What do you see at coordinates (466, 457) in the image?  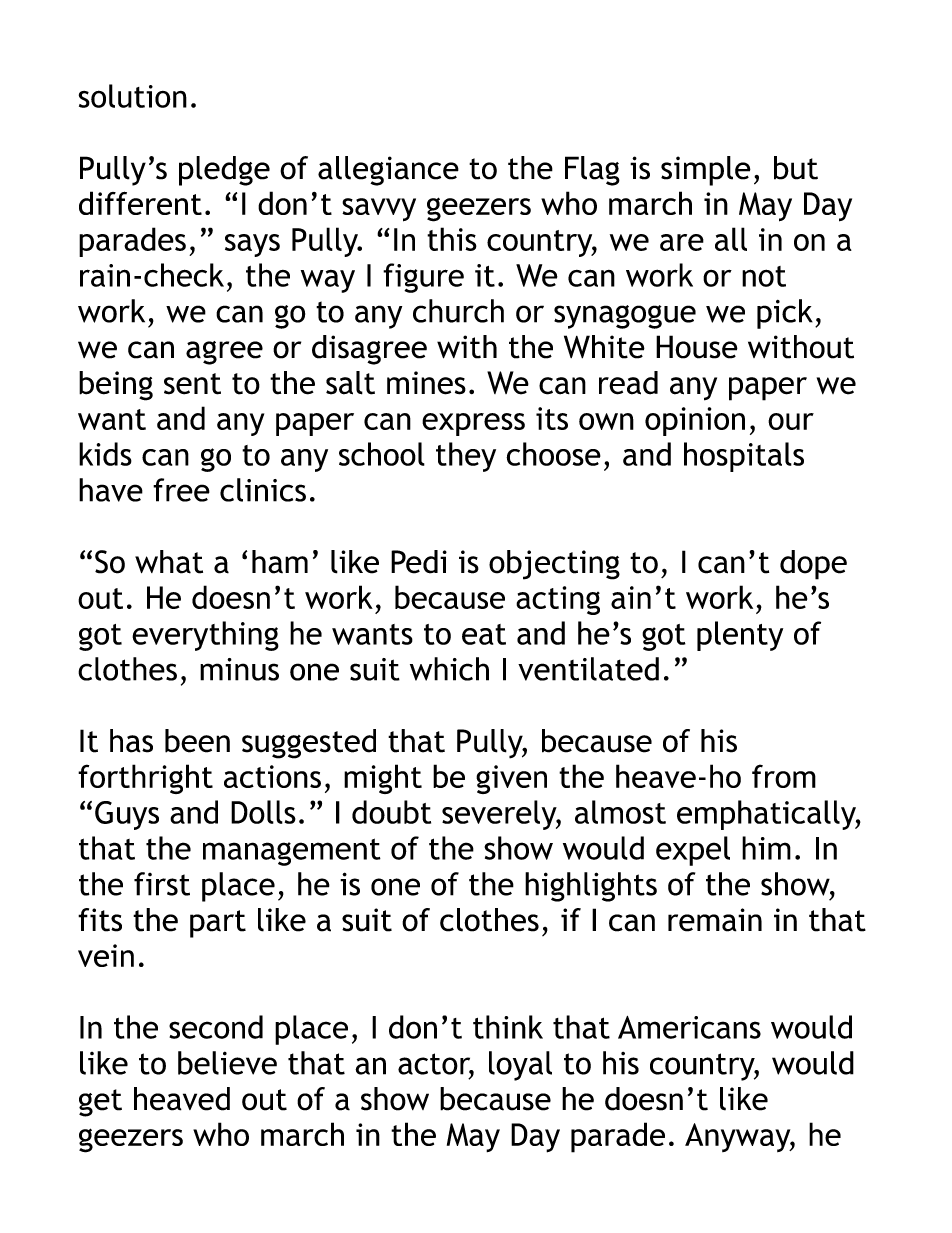 I see `they` at bounding box center [466, 457].
